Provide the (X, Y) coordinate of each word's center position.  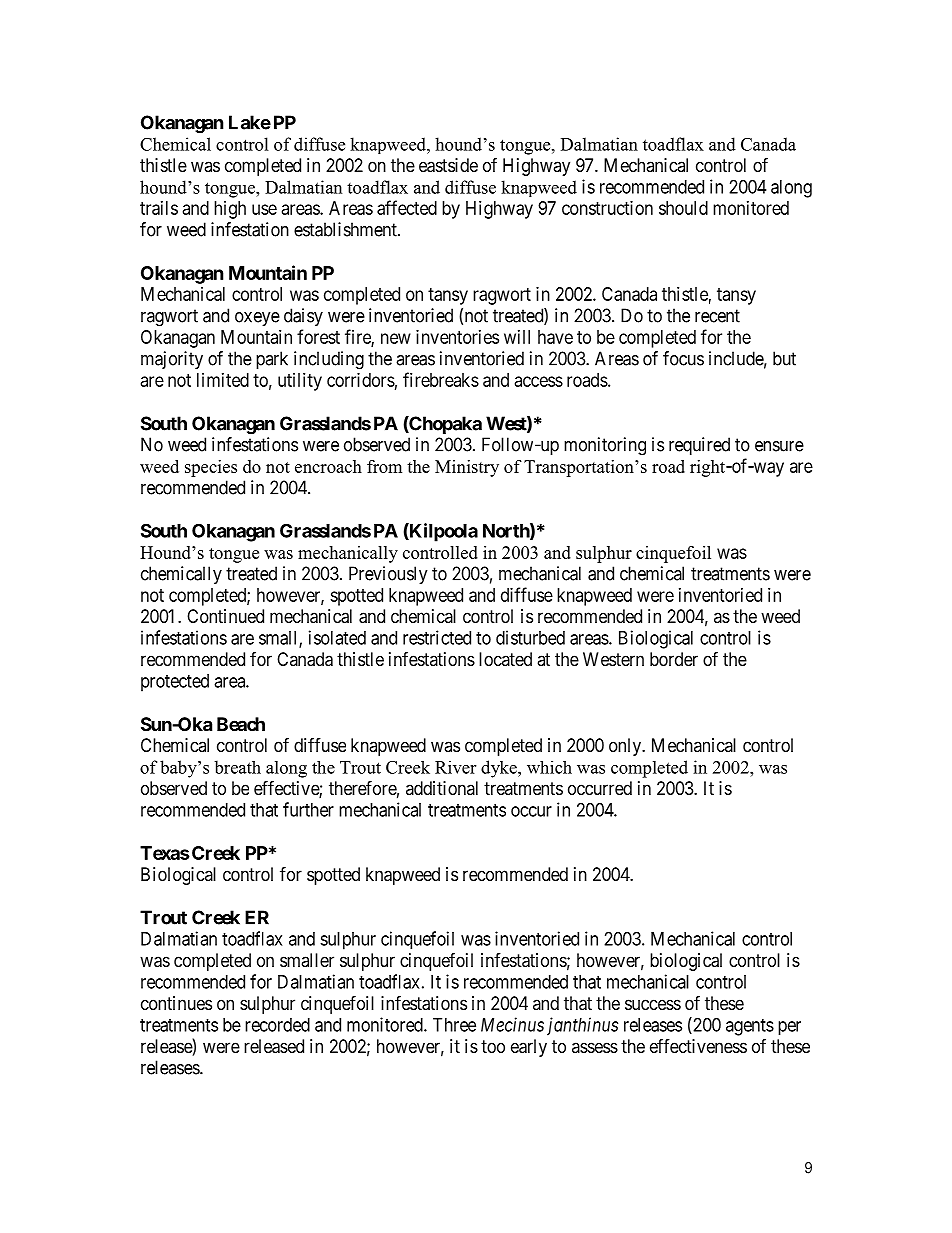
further (308, 809)
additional (442, 788)
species (211, 468)
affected (407, 207)
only (626, 747)
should (683, 208)
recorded (277, 1025)
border (674, 659)
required (699, 446)
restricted (437, 637)
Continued (225, 616)
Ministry (467, 468)
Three (454, 1025)
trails (159, 208)
